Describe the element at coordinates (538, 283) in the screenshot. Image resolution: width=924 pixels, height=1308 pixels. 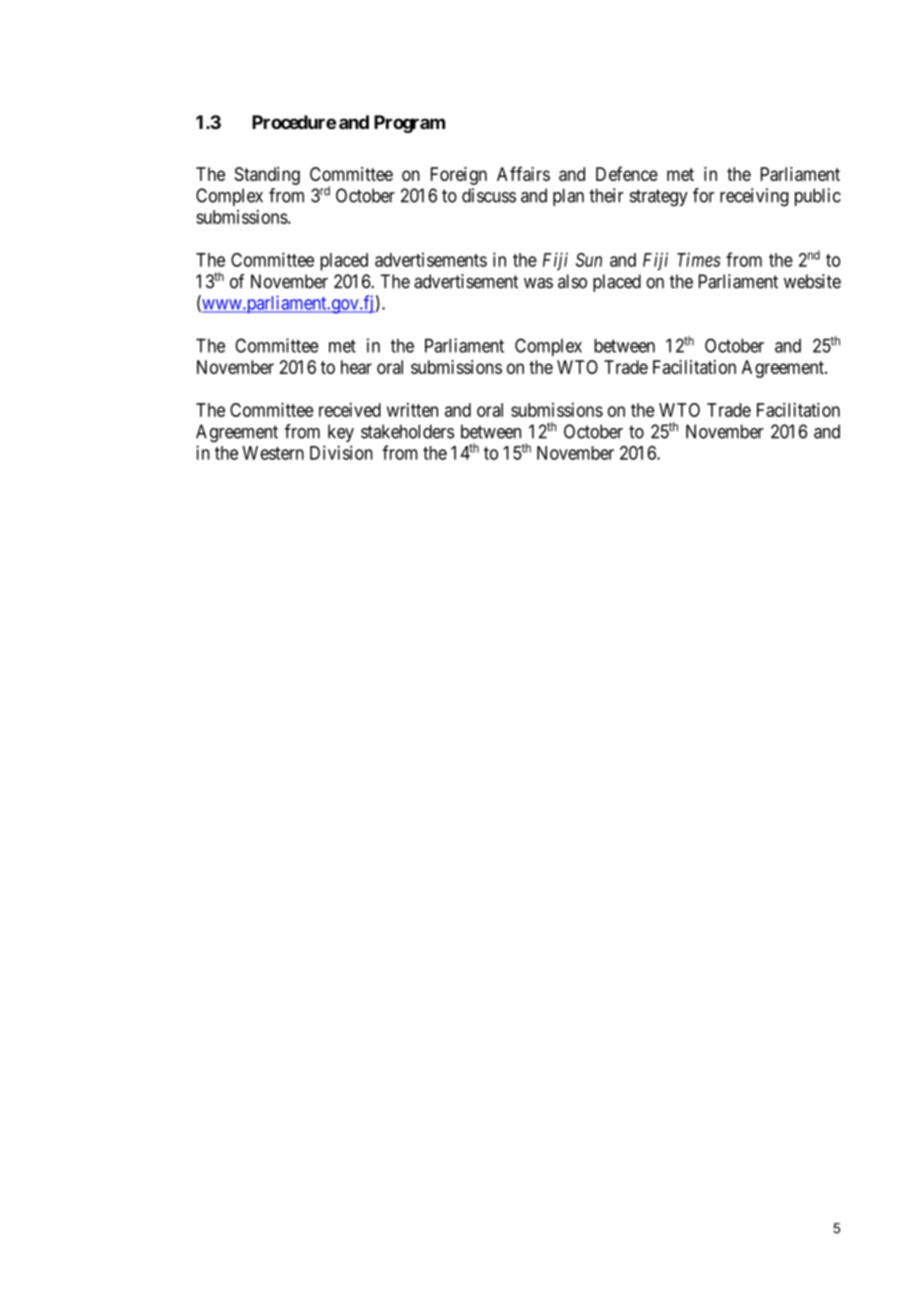
I see `was` at that location.
